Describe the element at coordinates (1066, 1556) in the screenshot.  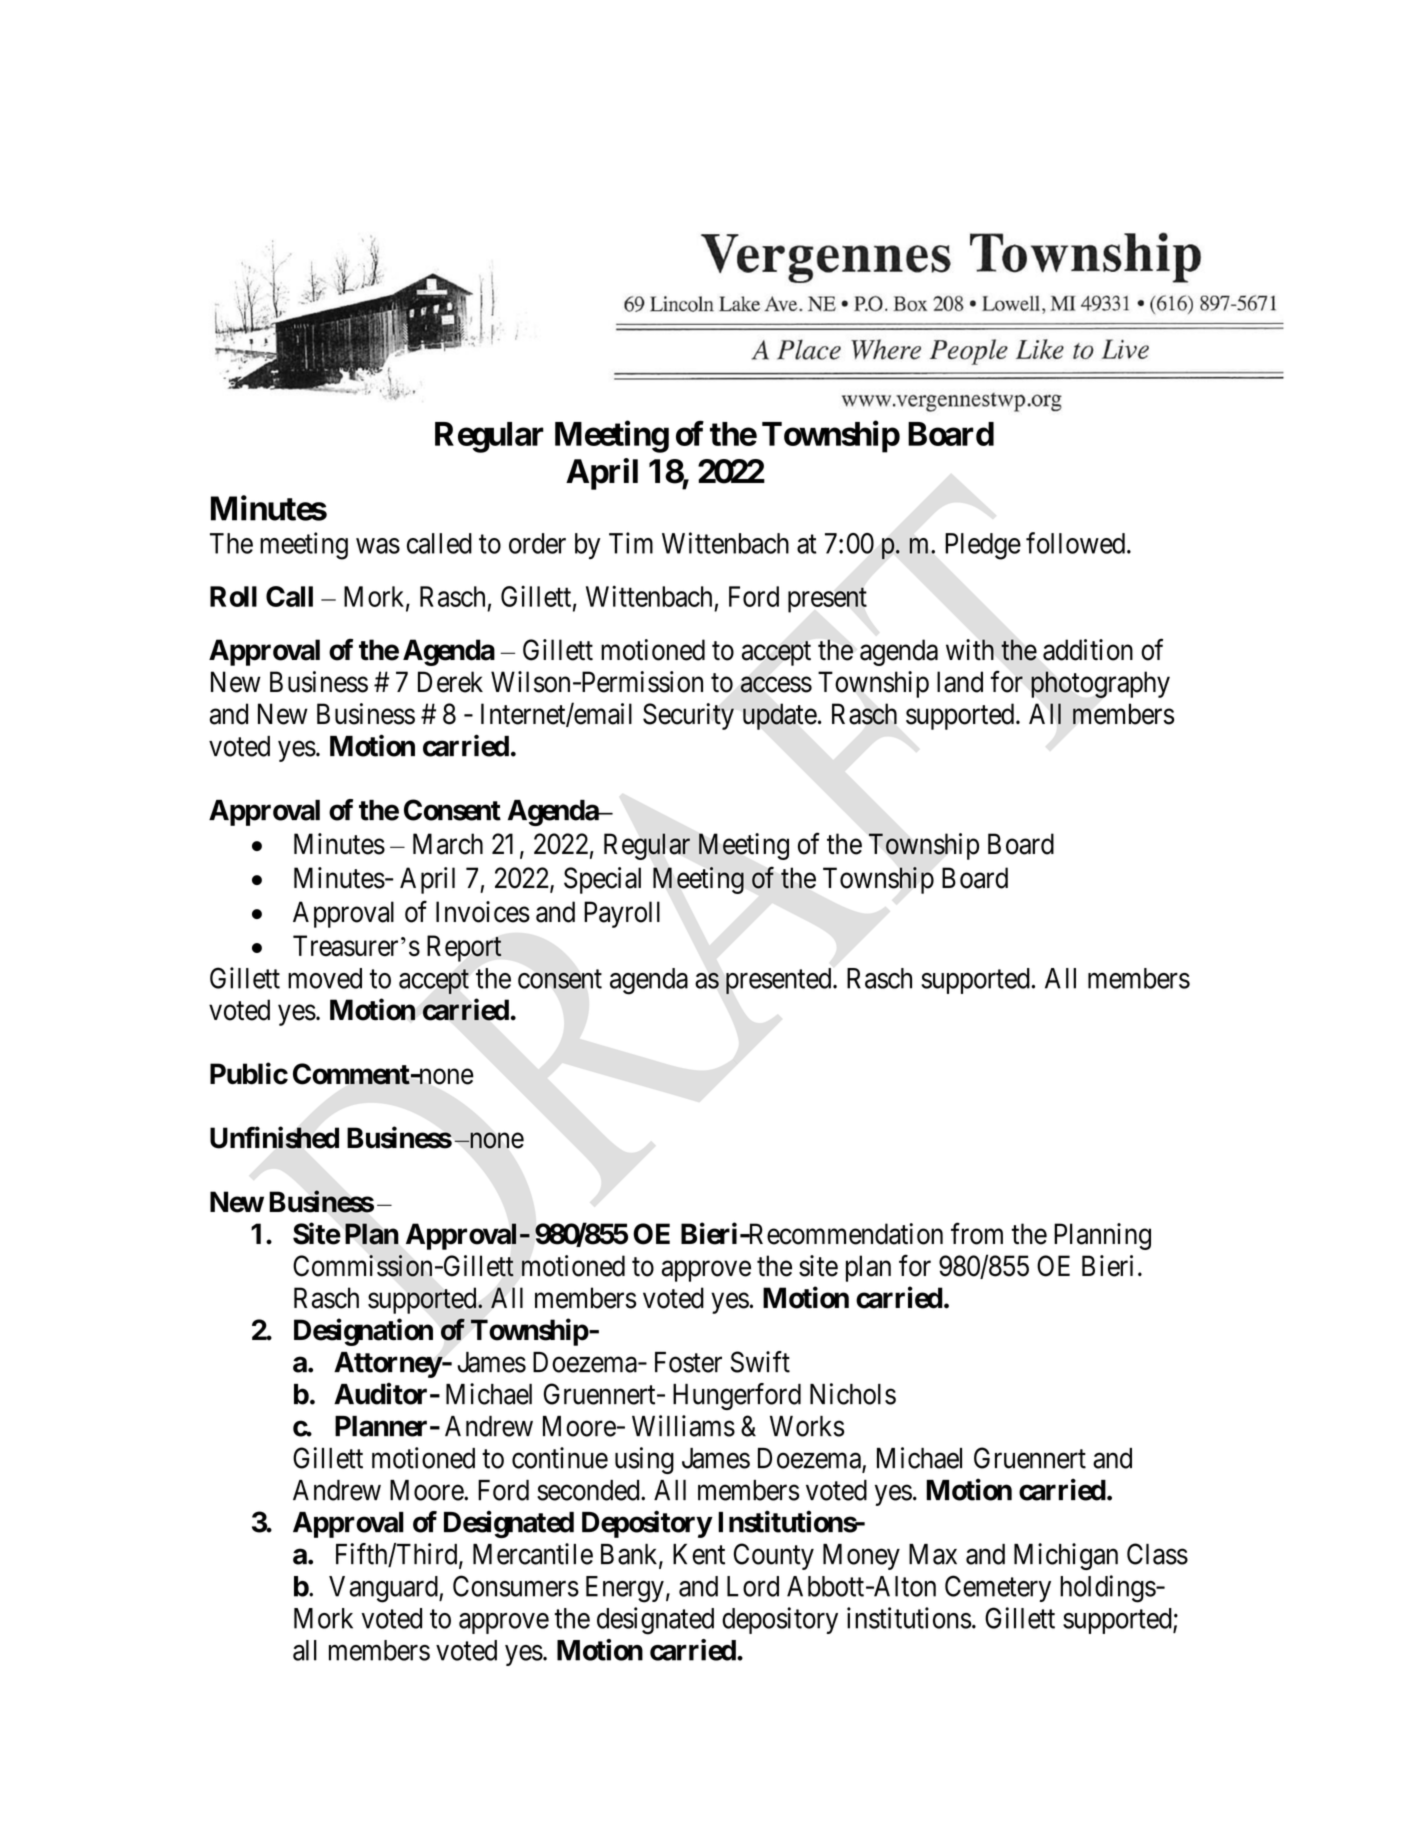
I see `Michigan` at that location.
